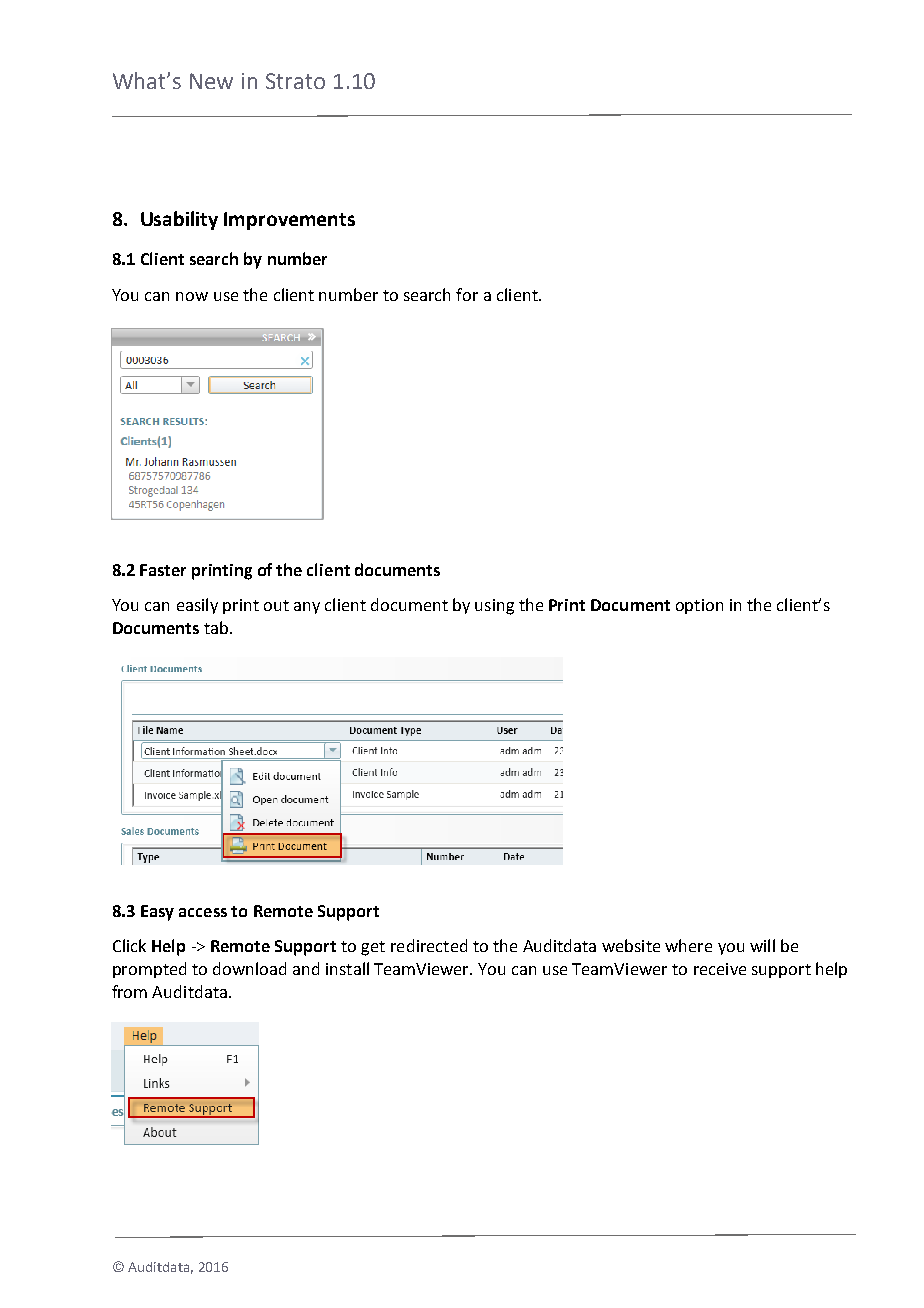 The width and height of the image is (924, 1308). I want to click on download, so click(249, 968).
